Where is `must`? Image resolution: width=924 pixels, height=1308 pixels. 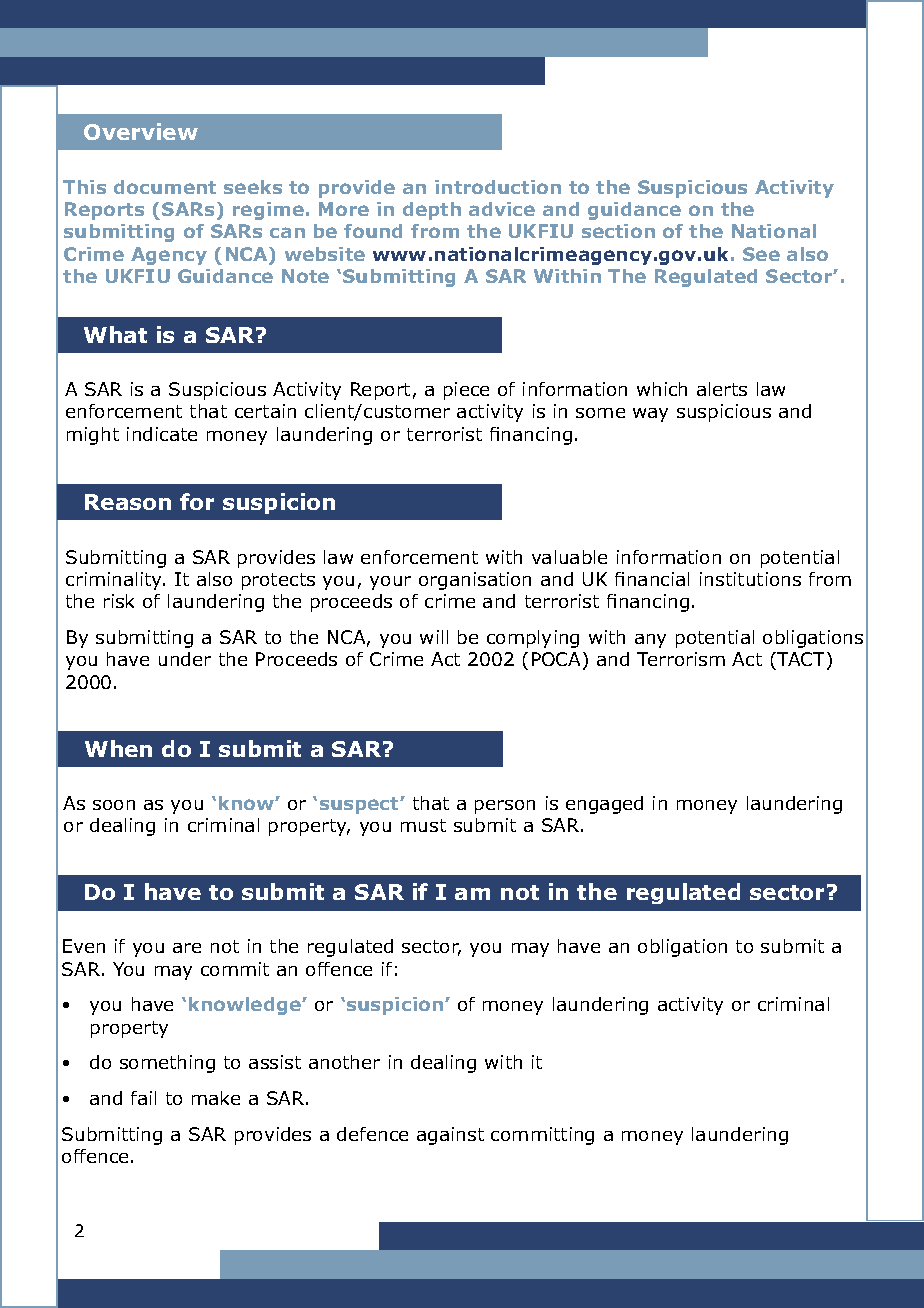
must is located at coordinates (423, 825).
